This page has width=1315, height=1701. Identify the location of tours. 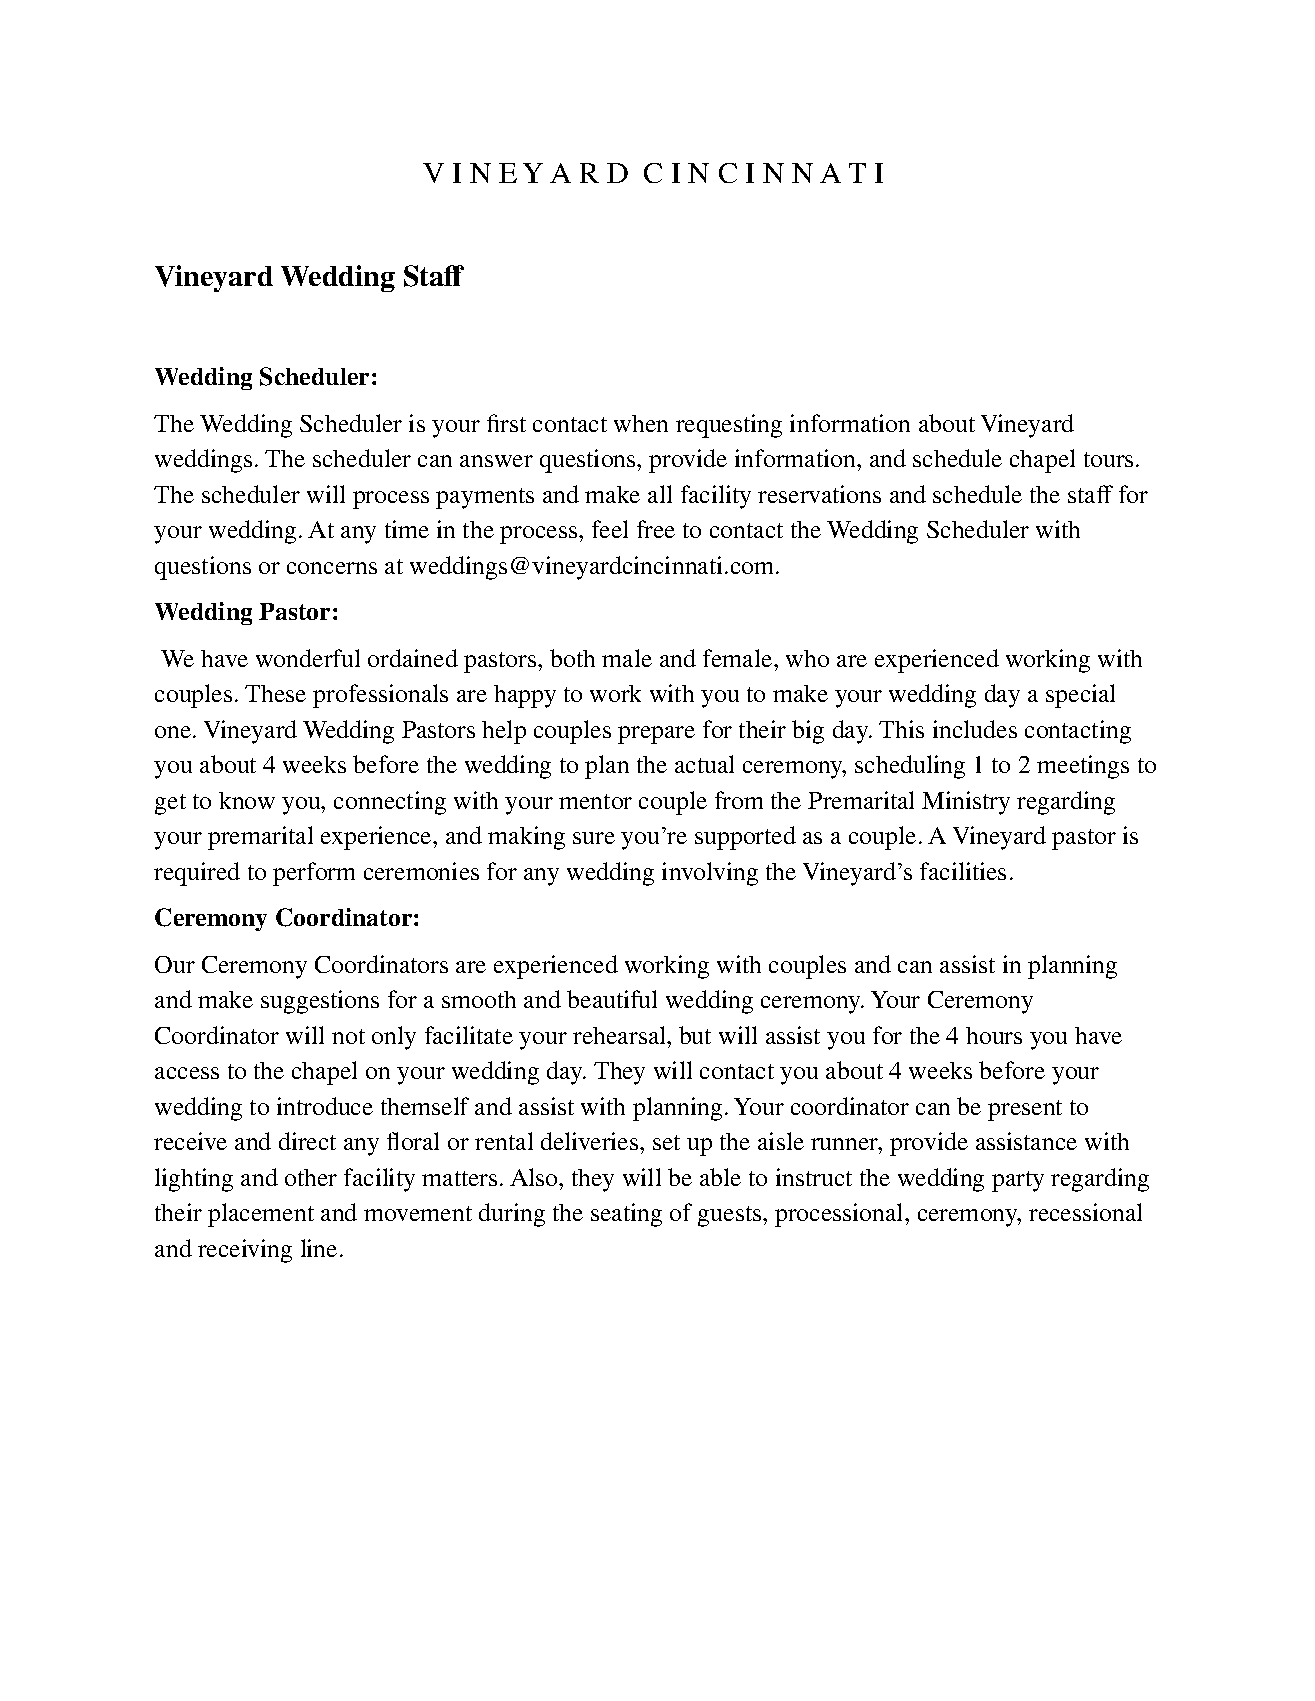
(1108, 459).
